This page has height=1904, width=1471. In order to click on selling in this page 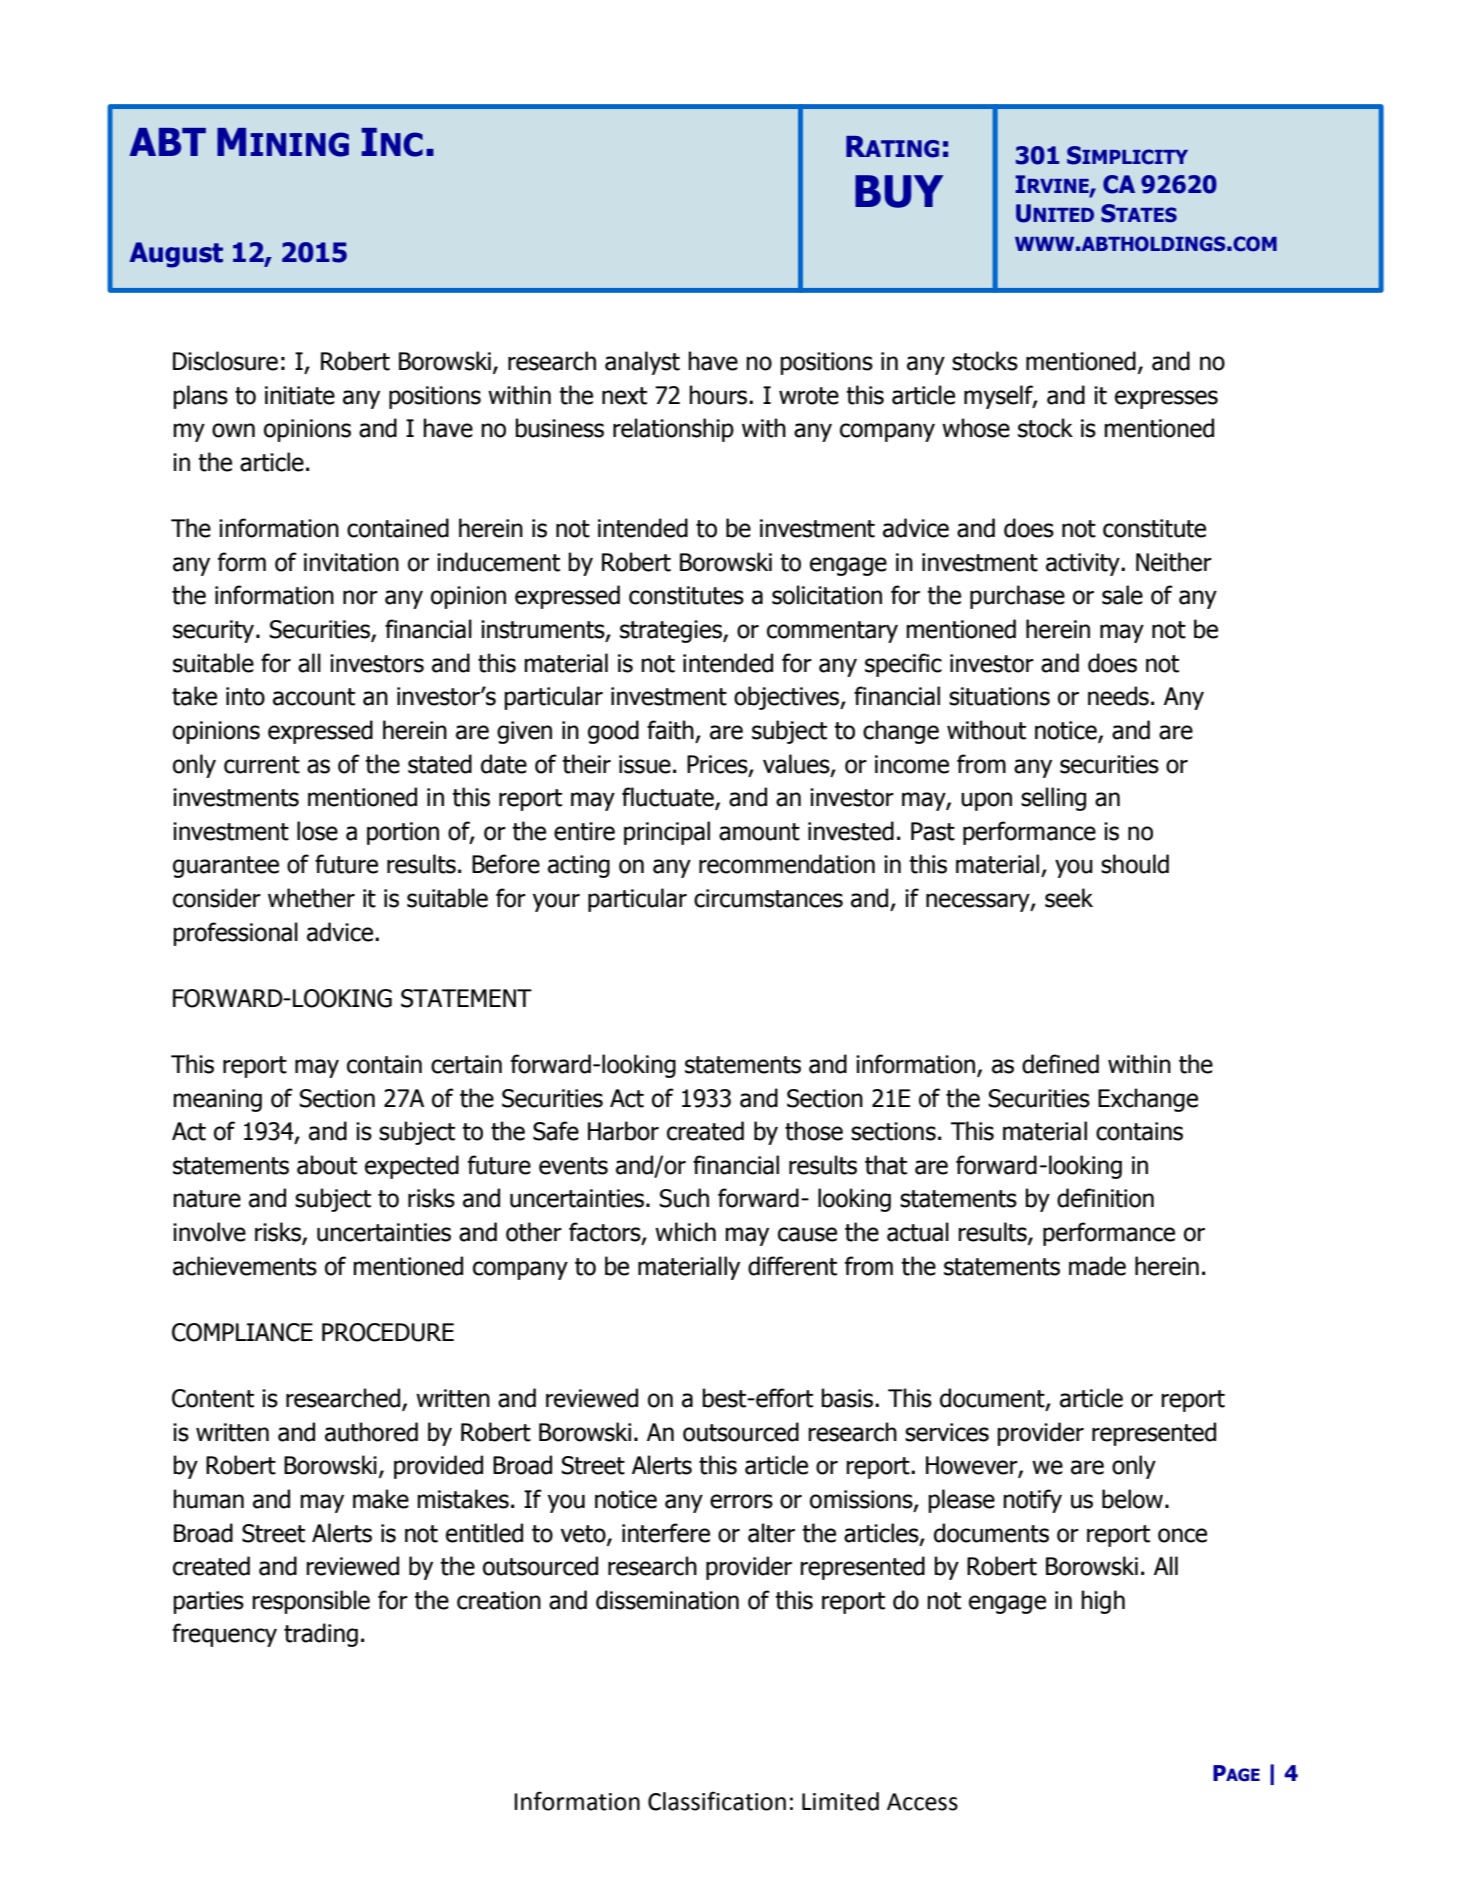, I will do `click(1053, 799)`.
